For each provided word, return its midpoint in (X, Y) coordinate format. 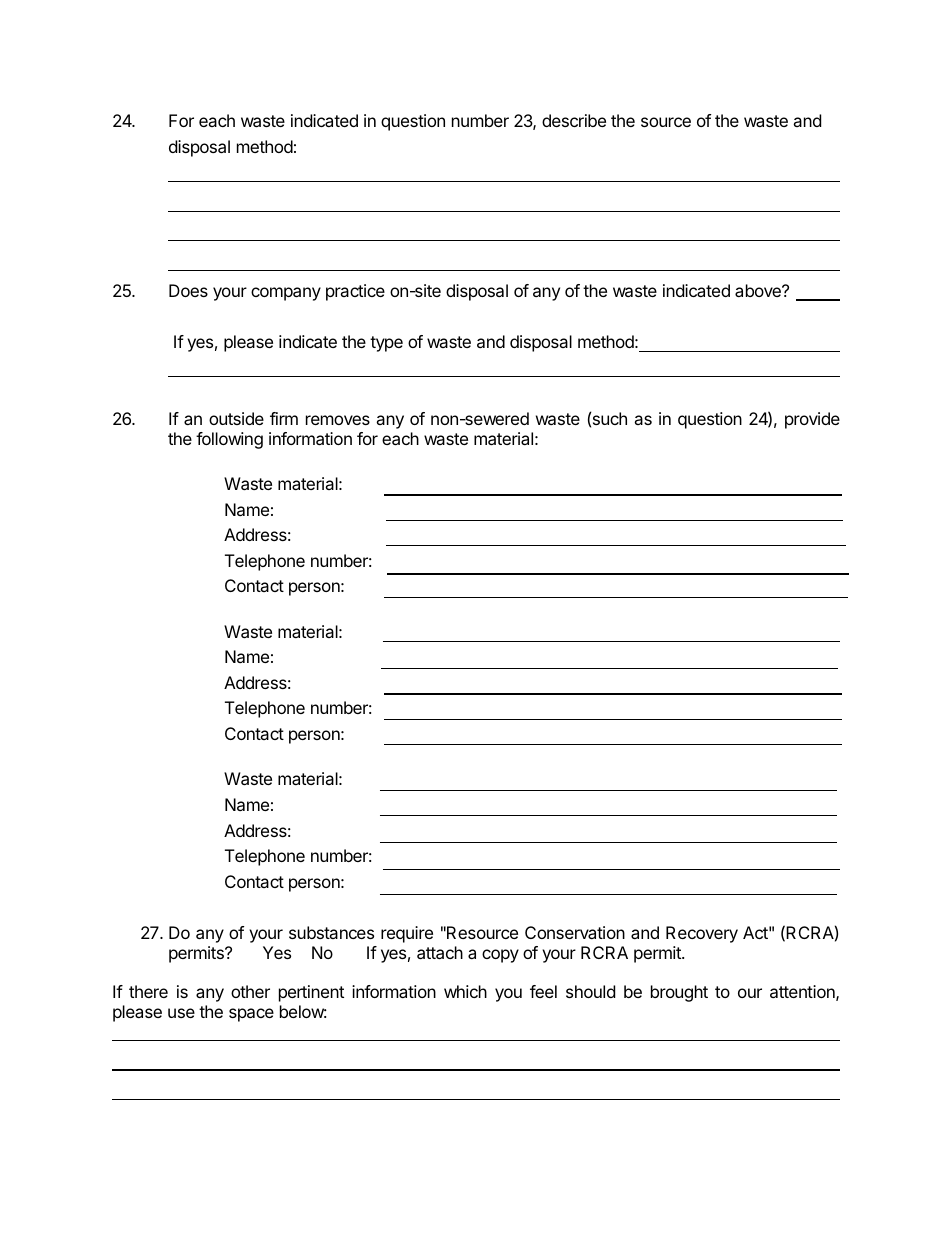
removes (338, 420)
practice (355, 292)
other (250, 991)
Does (188, 290)
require (407, 934)
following (229, 440)
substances (331, 932)
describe (574, 120)
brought (679, 993)
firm (284, 418)
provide (812, 420)
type (386, 344)
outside (236, 418)
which (465, 991)
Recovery (702, 934)
